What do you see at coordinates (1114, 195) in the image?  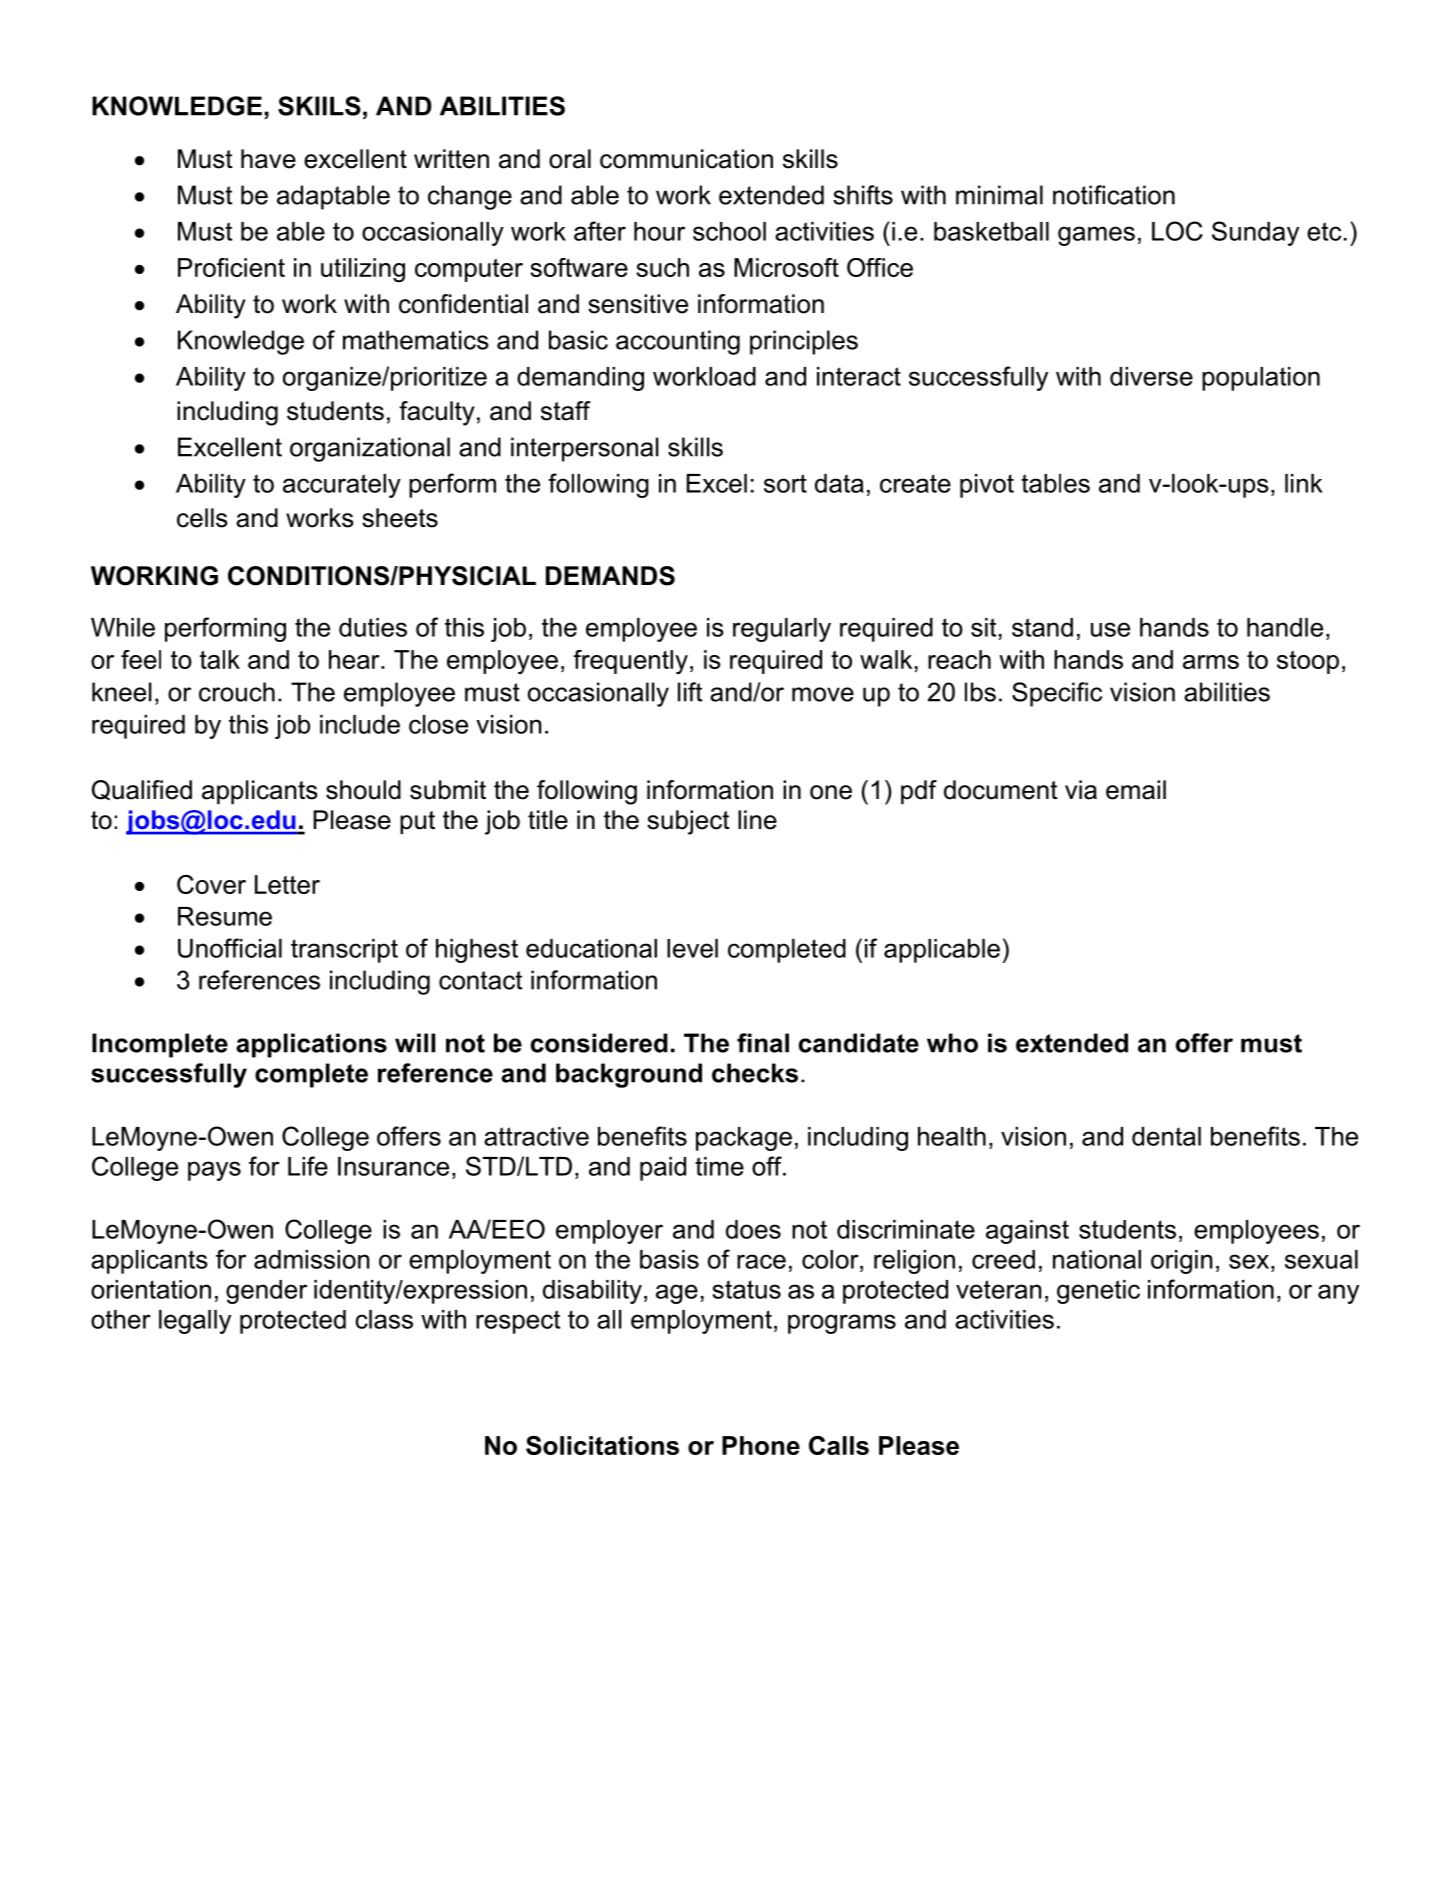 I see `notification` at bounding box center [1114, 195].
